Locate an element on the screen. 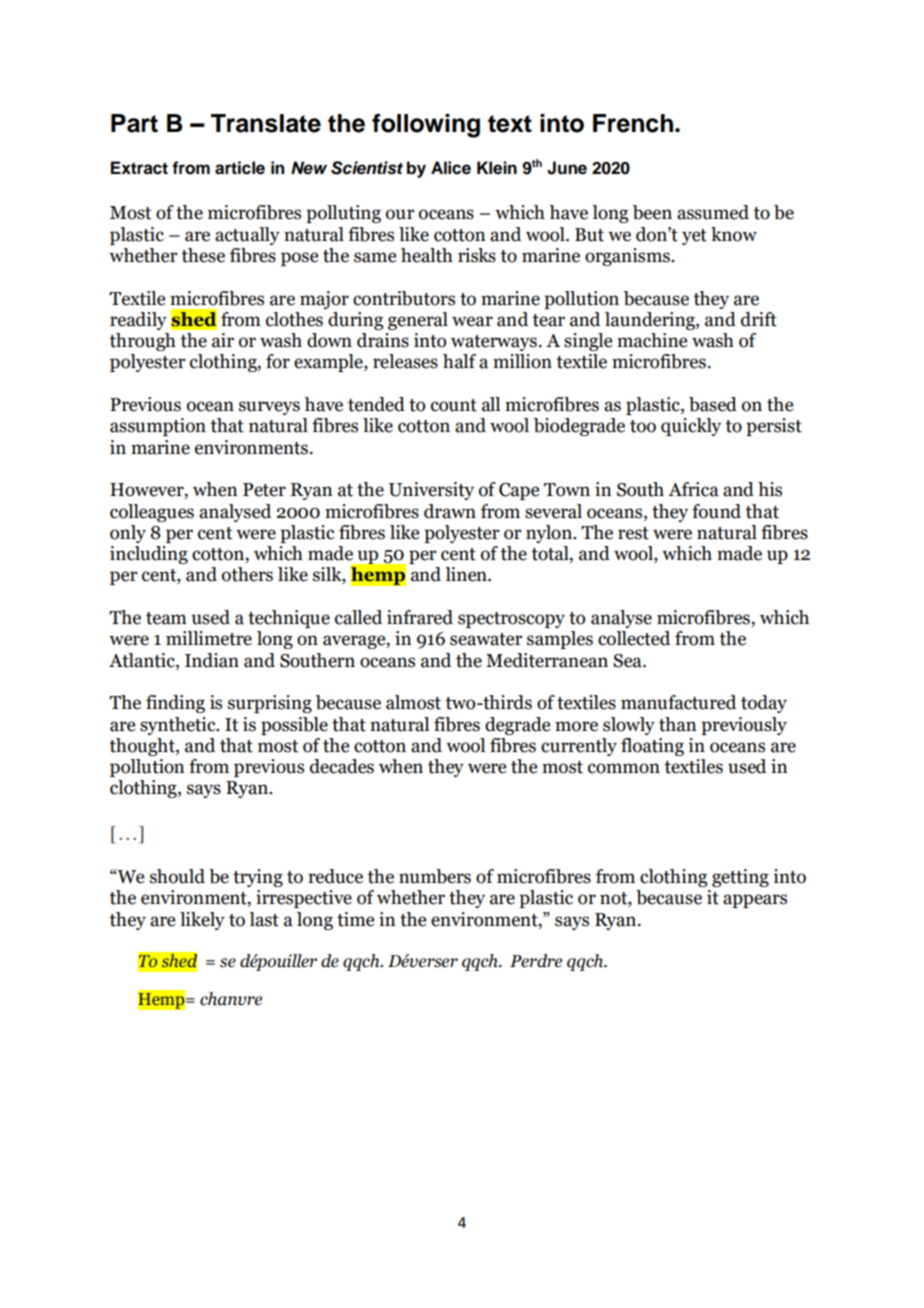 This screenshot has width=924, height=1308. assumption is located at coordinates (158, 427).
